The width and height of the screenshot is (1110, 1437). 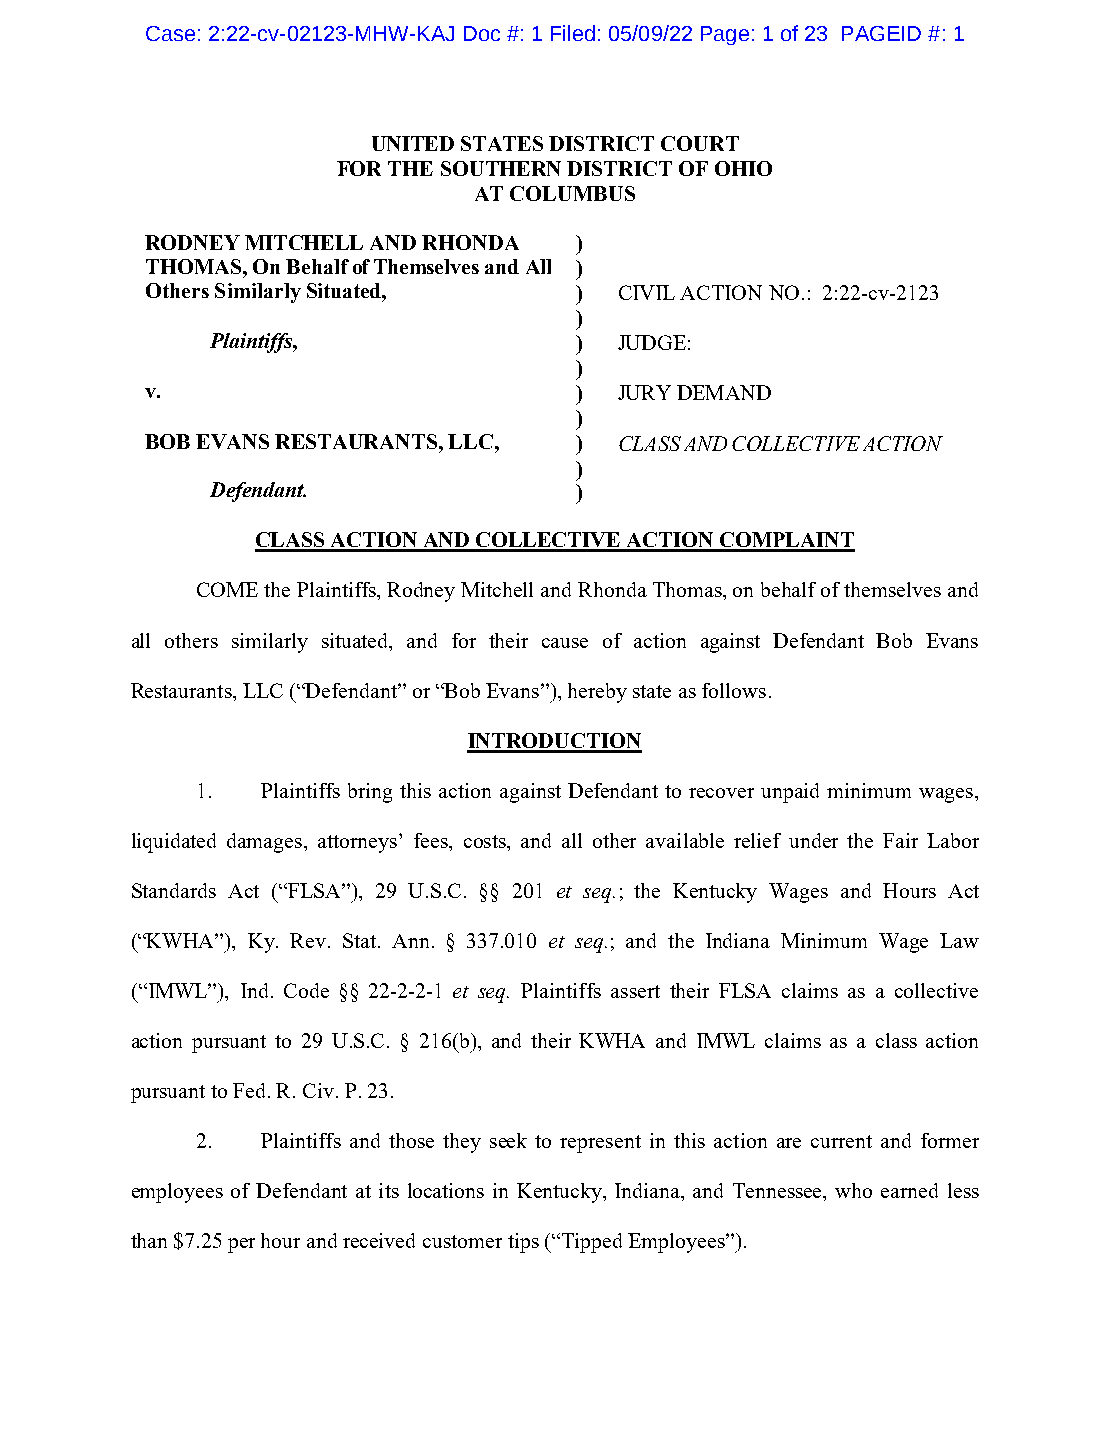 I want to click on cause, so click(x=565, y=643).
